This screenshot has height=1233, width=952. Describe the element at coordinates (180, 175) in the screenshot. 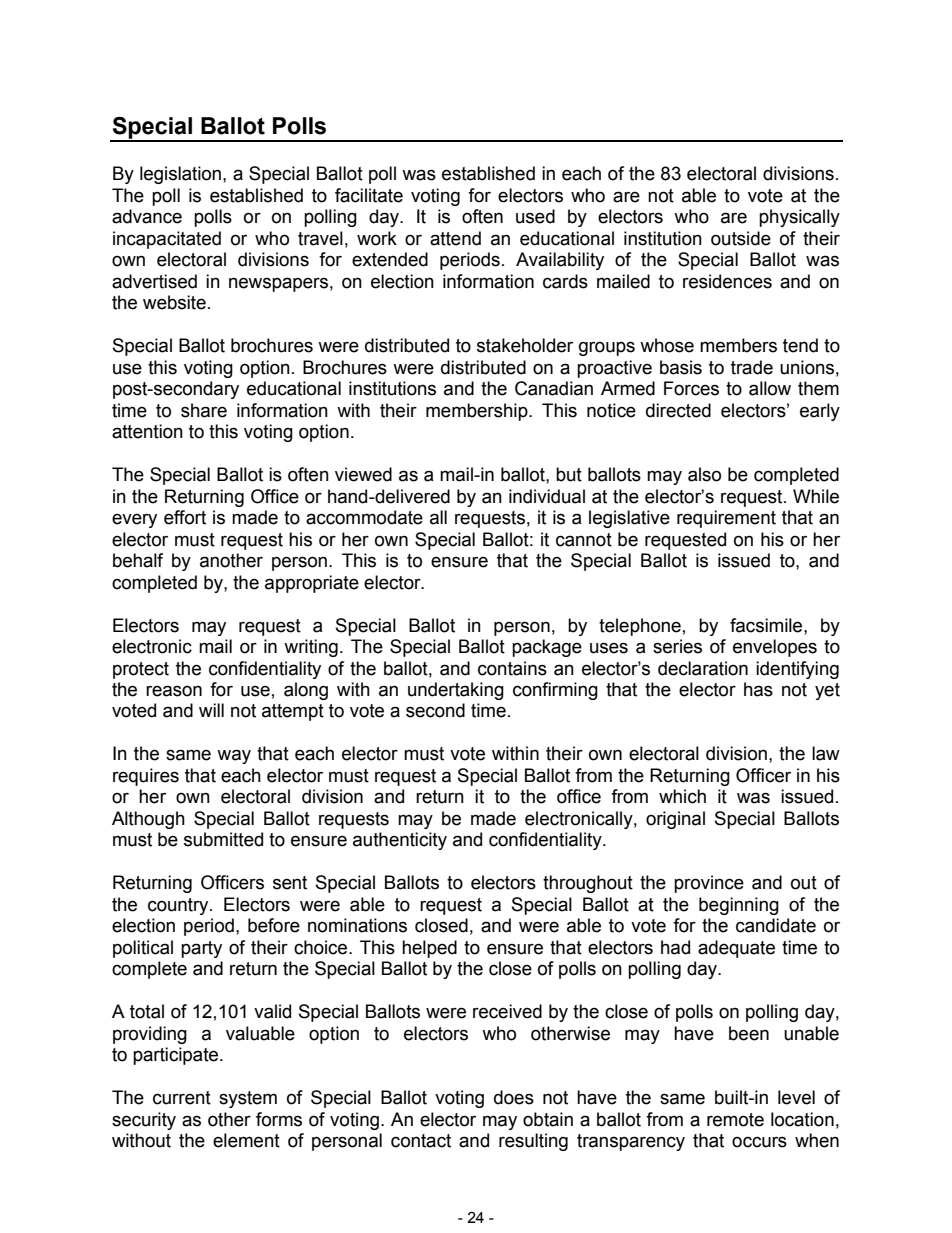

I see `legislation` at that location.
